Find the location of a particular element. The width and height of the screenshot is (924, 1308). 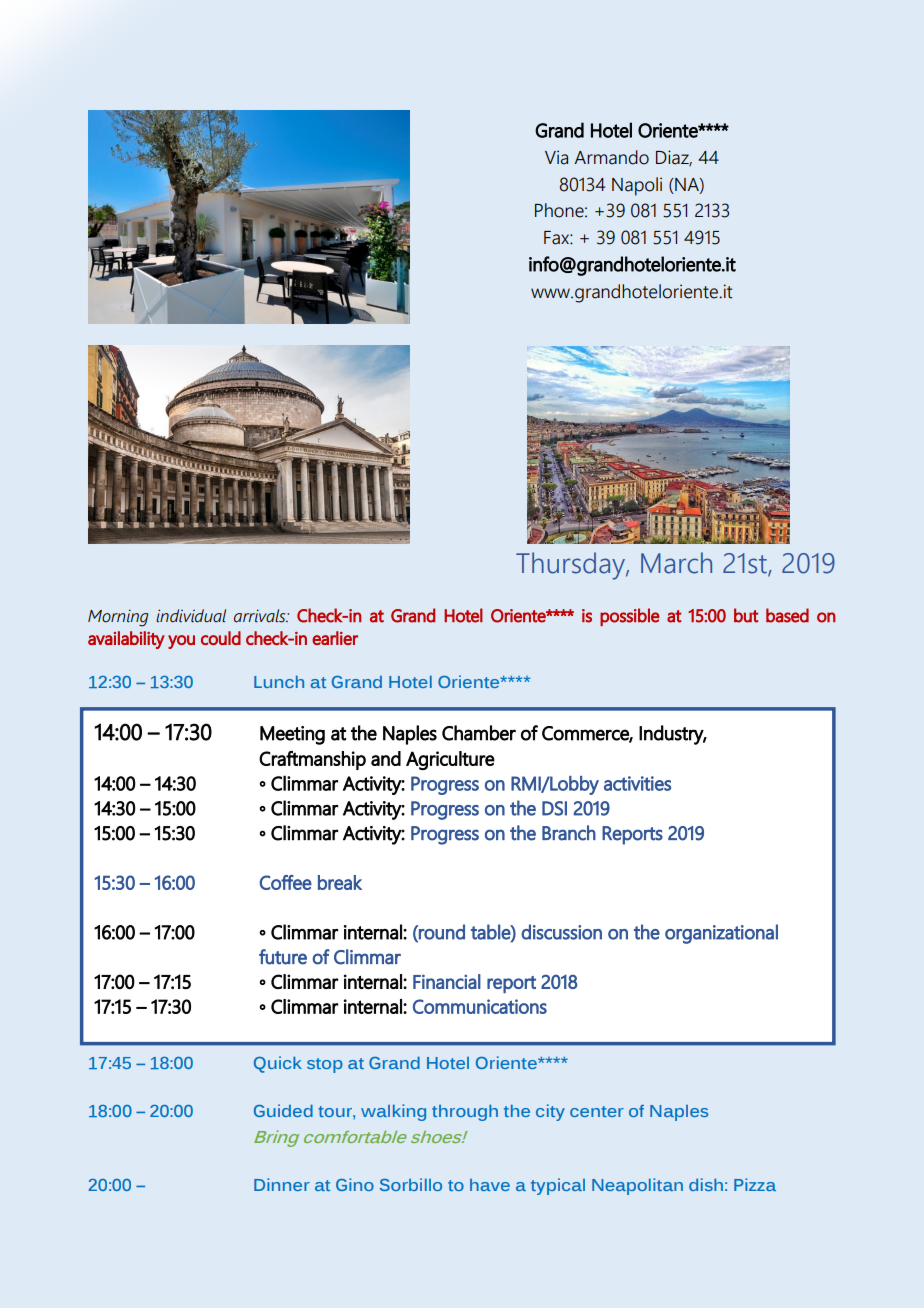

Agriculture is located at coordinates (450, 760).
